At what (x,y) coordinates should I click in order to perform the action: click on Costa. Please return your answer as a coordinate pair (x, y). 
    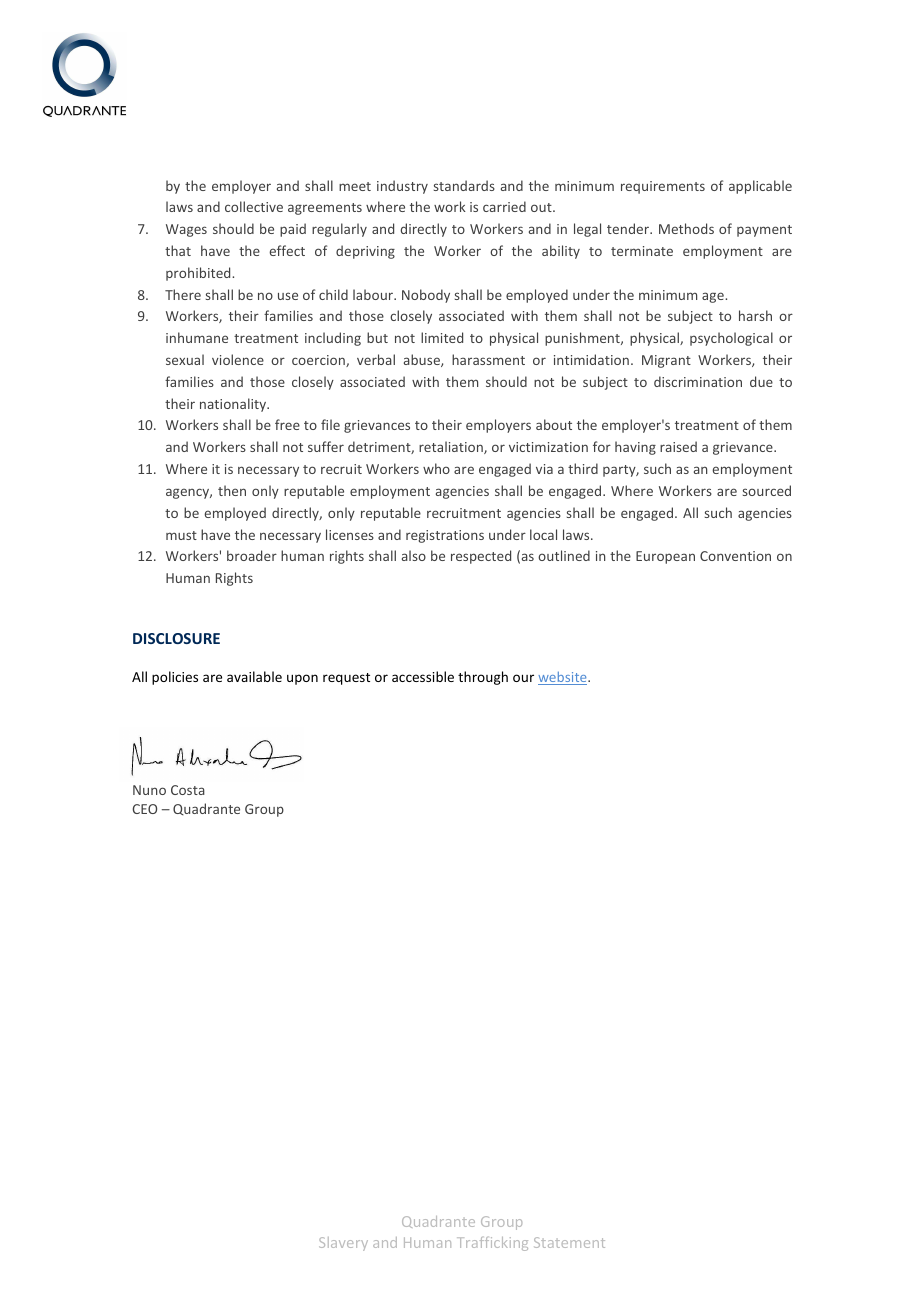
    Looking at the image, I should click on (188, 790).
